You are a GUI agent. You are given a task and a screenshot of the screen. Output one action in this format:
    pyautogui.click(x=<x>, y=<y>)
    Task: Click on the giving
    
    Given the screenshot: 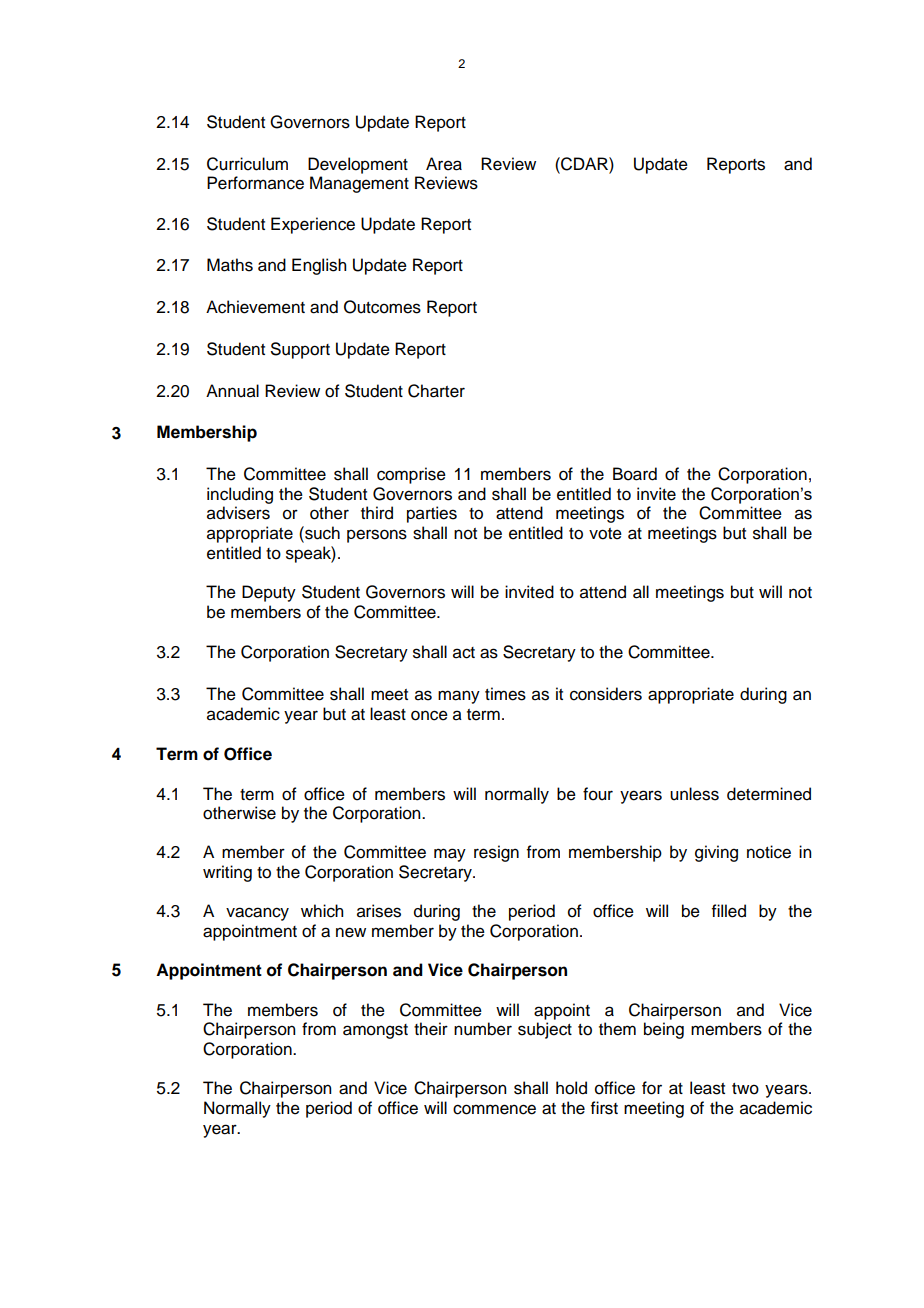 What is the action you would take?
    pyautogui.click(x=716, y=853)
